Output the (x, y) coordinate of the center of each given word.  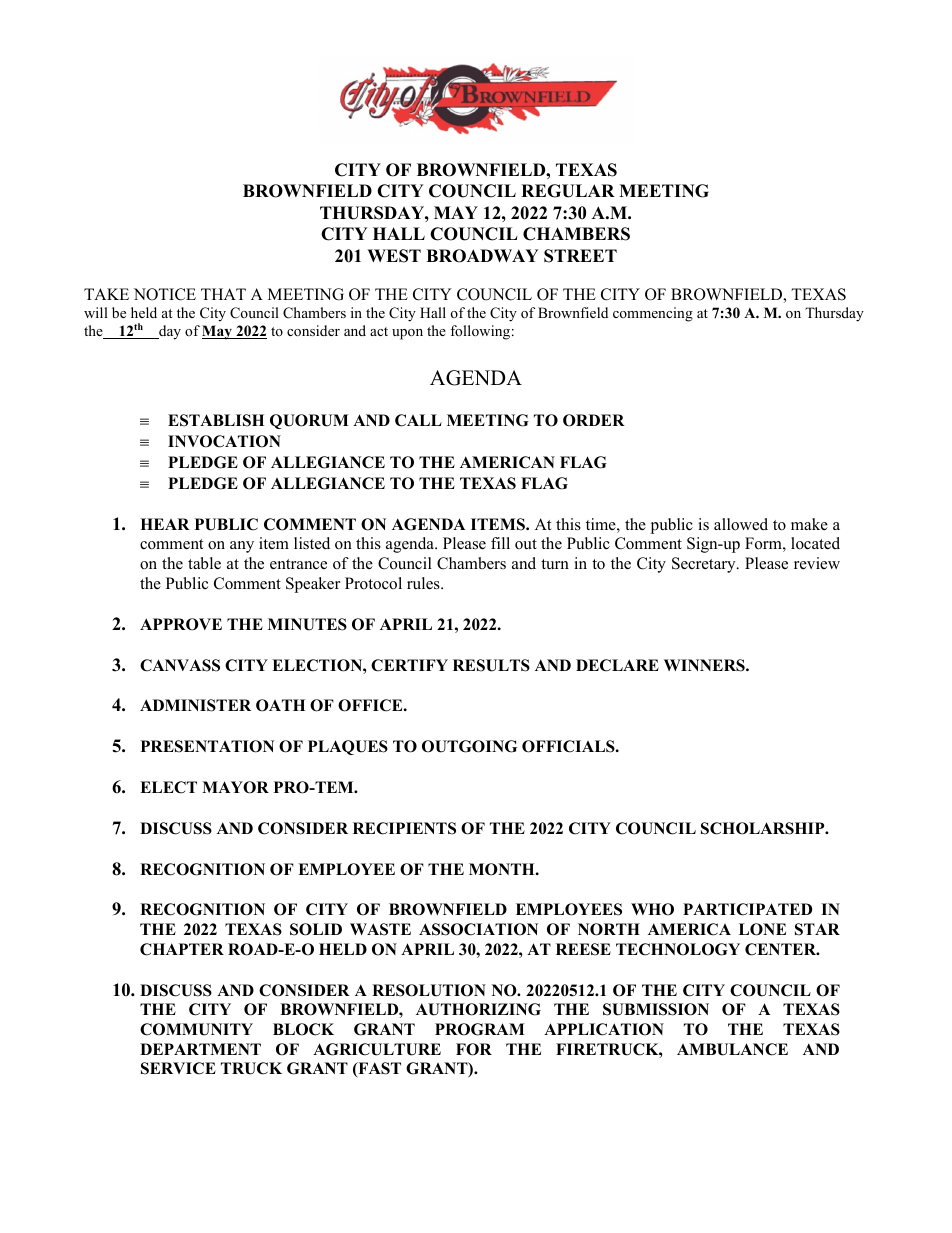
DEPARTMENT (200, 1049)
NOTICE (165, 294)
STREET (580, 256)
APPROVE (181, 624)
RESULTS (491, 665)
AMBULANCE (732, 1049)
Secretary (705, 565)
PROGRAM (480, 1029)
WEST (394, 256)
